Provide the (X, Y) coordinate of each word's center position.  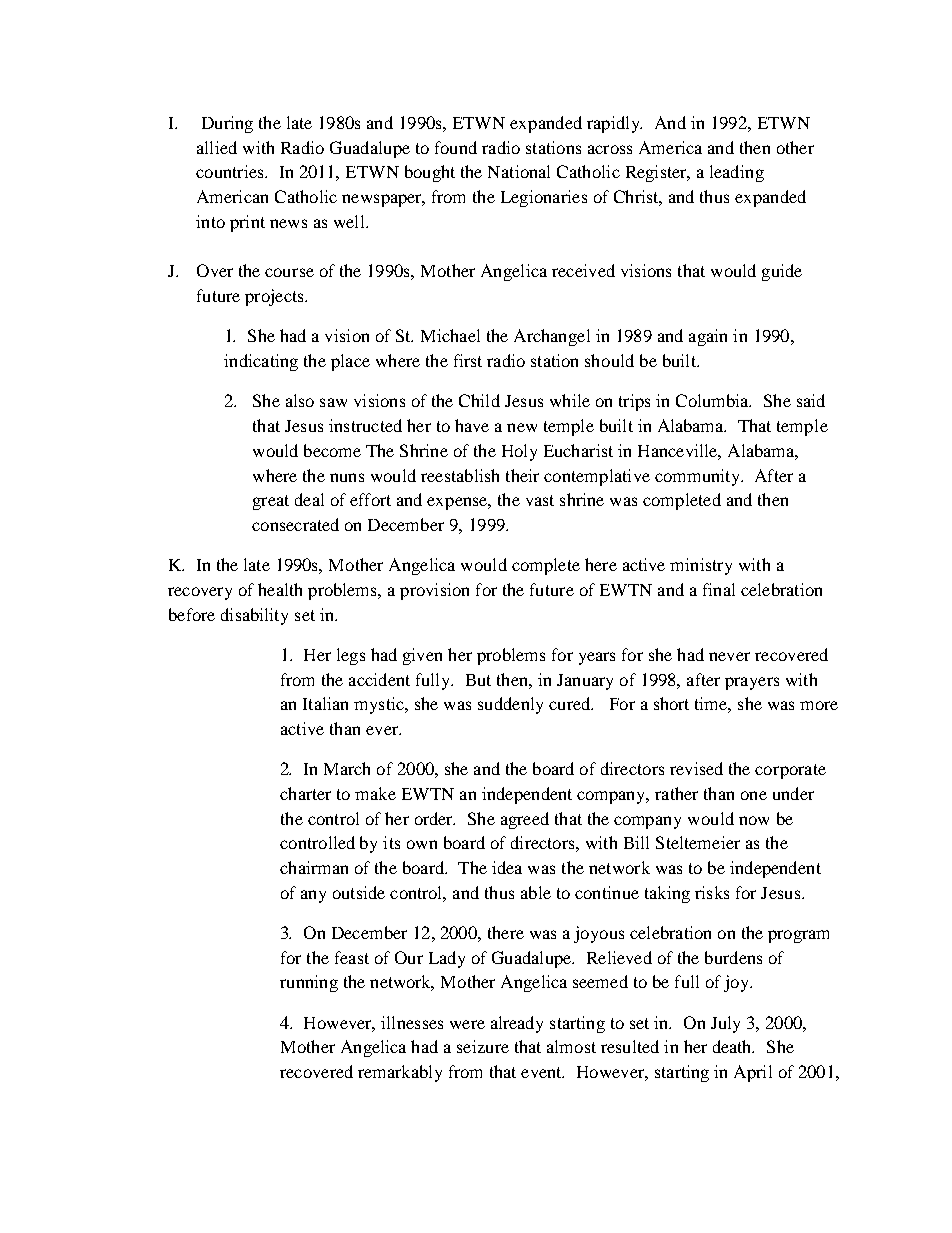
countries (231, 171)
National (519, 171)
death (733, 1046)
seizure (483, 1046)
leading (737, 173)
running (309, 983)
